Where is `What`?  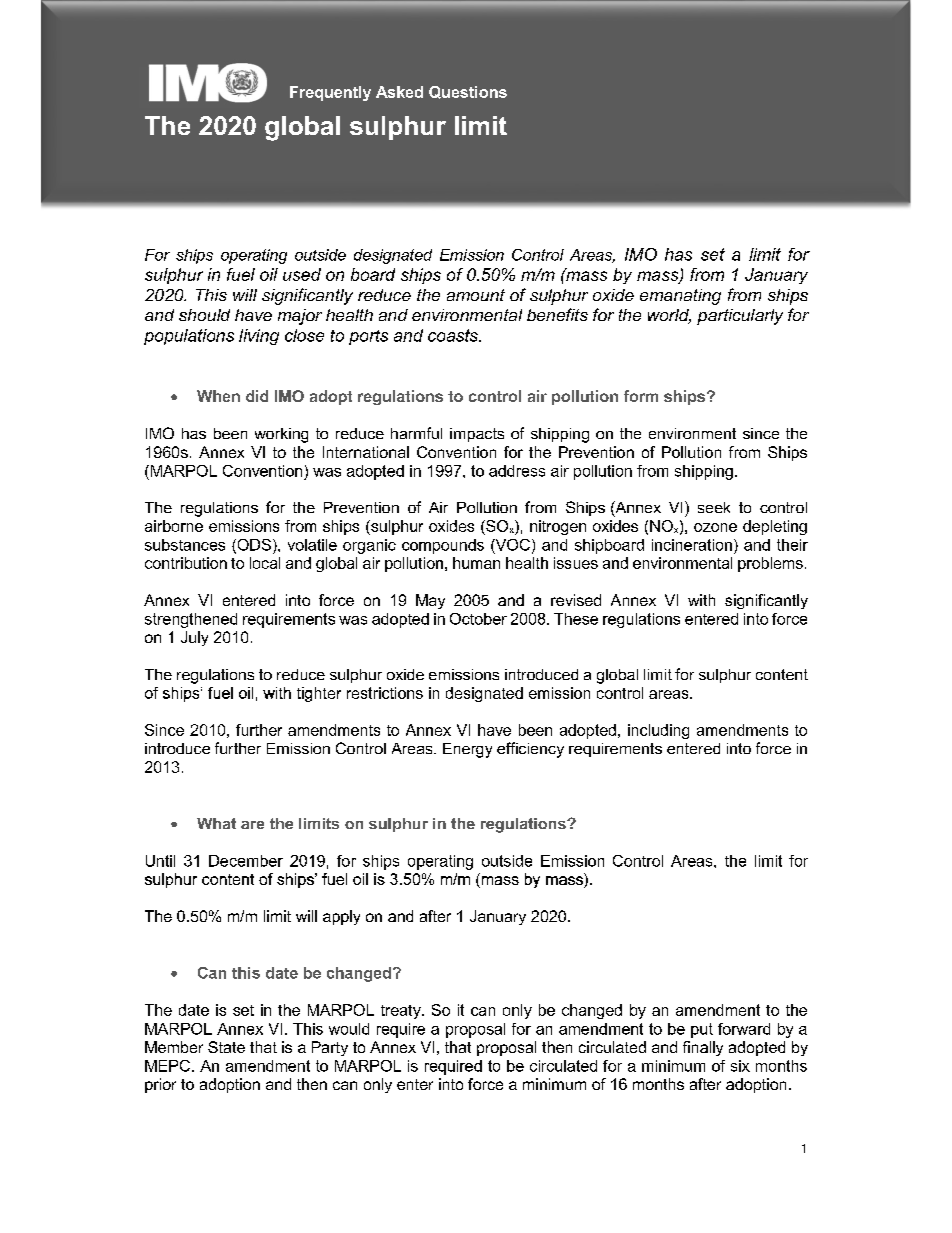 What is located at coordinates (216, 823).
